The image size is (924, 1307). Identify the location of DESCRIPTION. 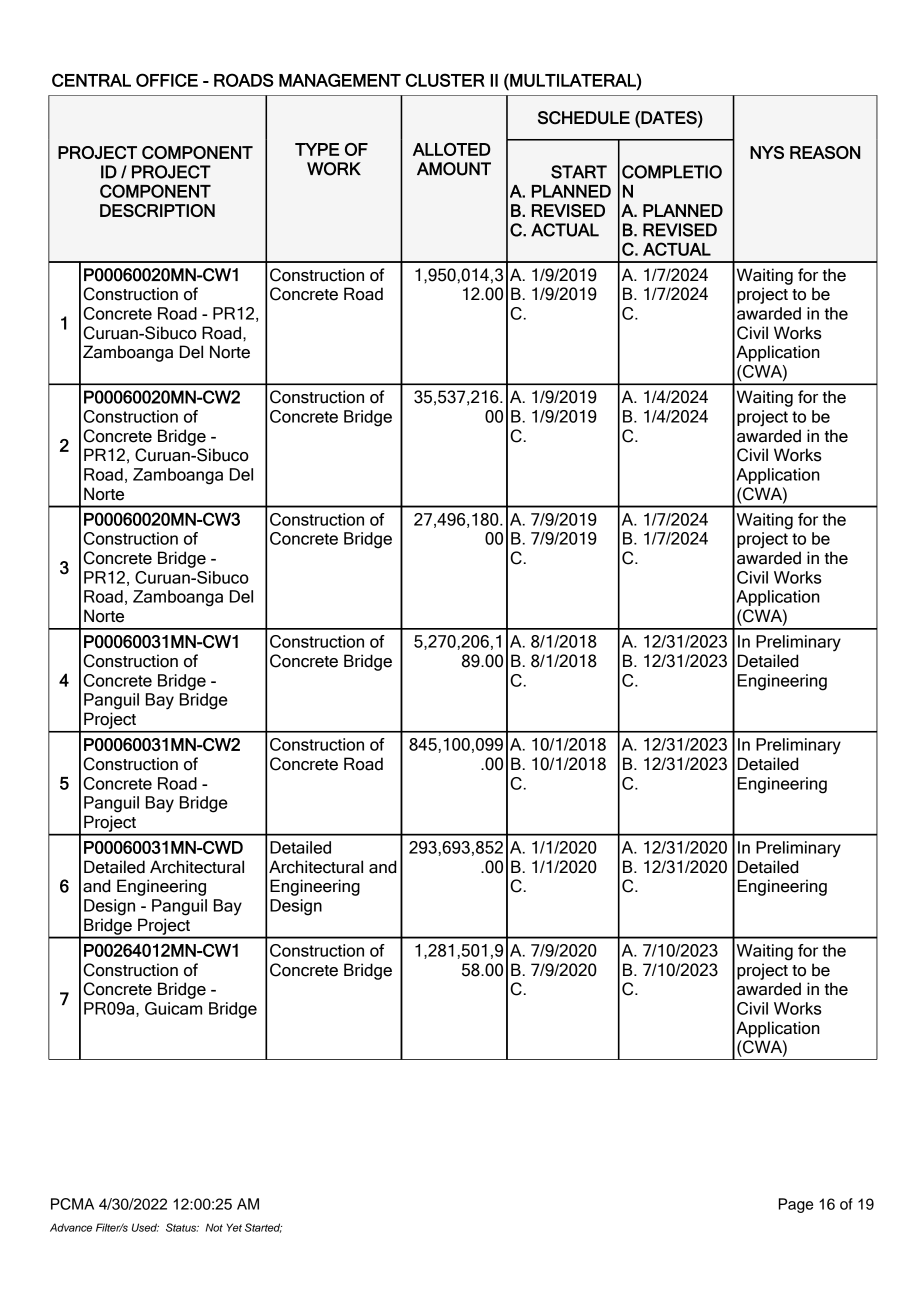
(157, 210).
